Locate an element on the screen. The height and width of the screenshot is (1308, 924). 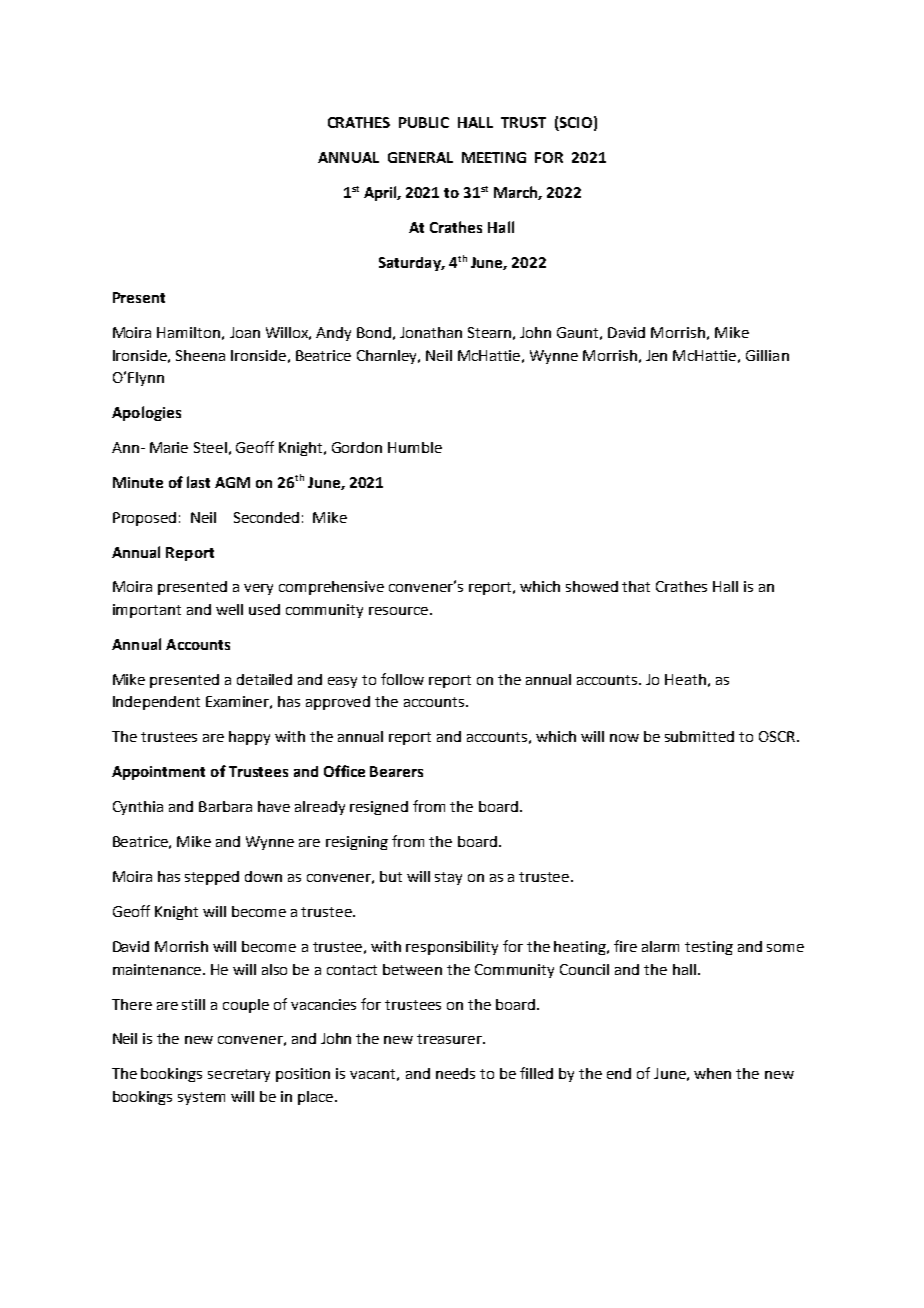
GENERAL is located at coordinates (420, 157).
